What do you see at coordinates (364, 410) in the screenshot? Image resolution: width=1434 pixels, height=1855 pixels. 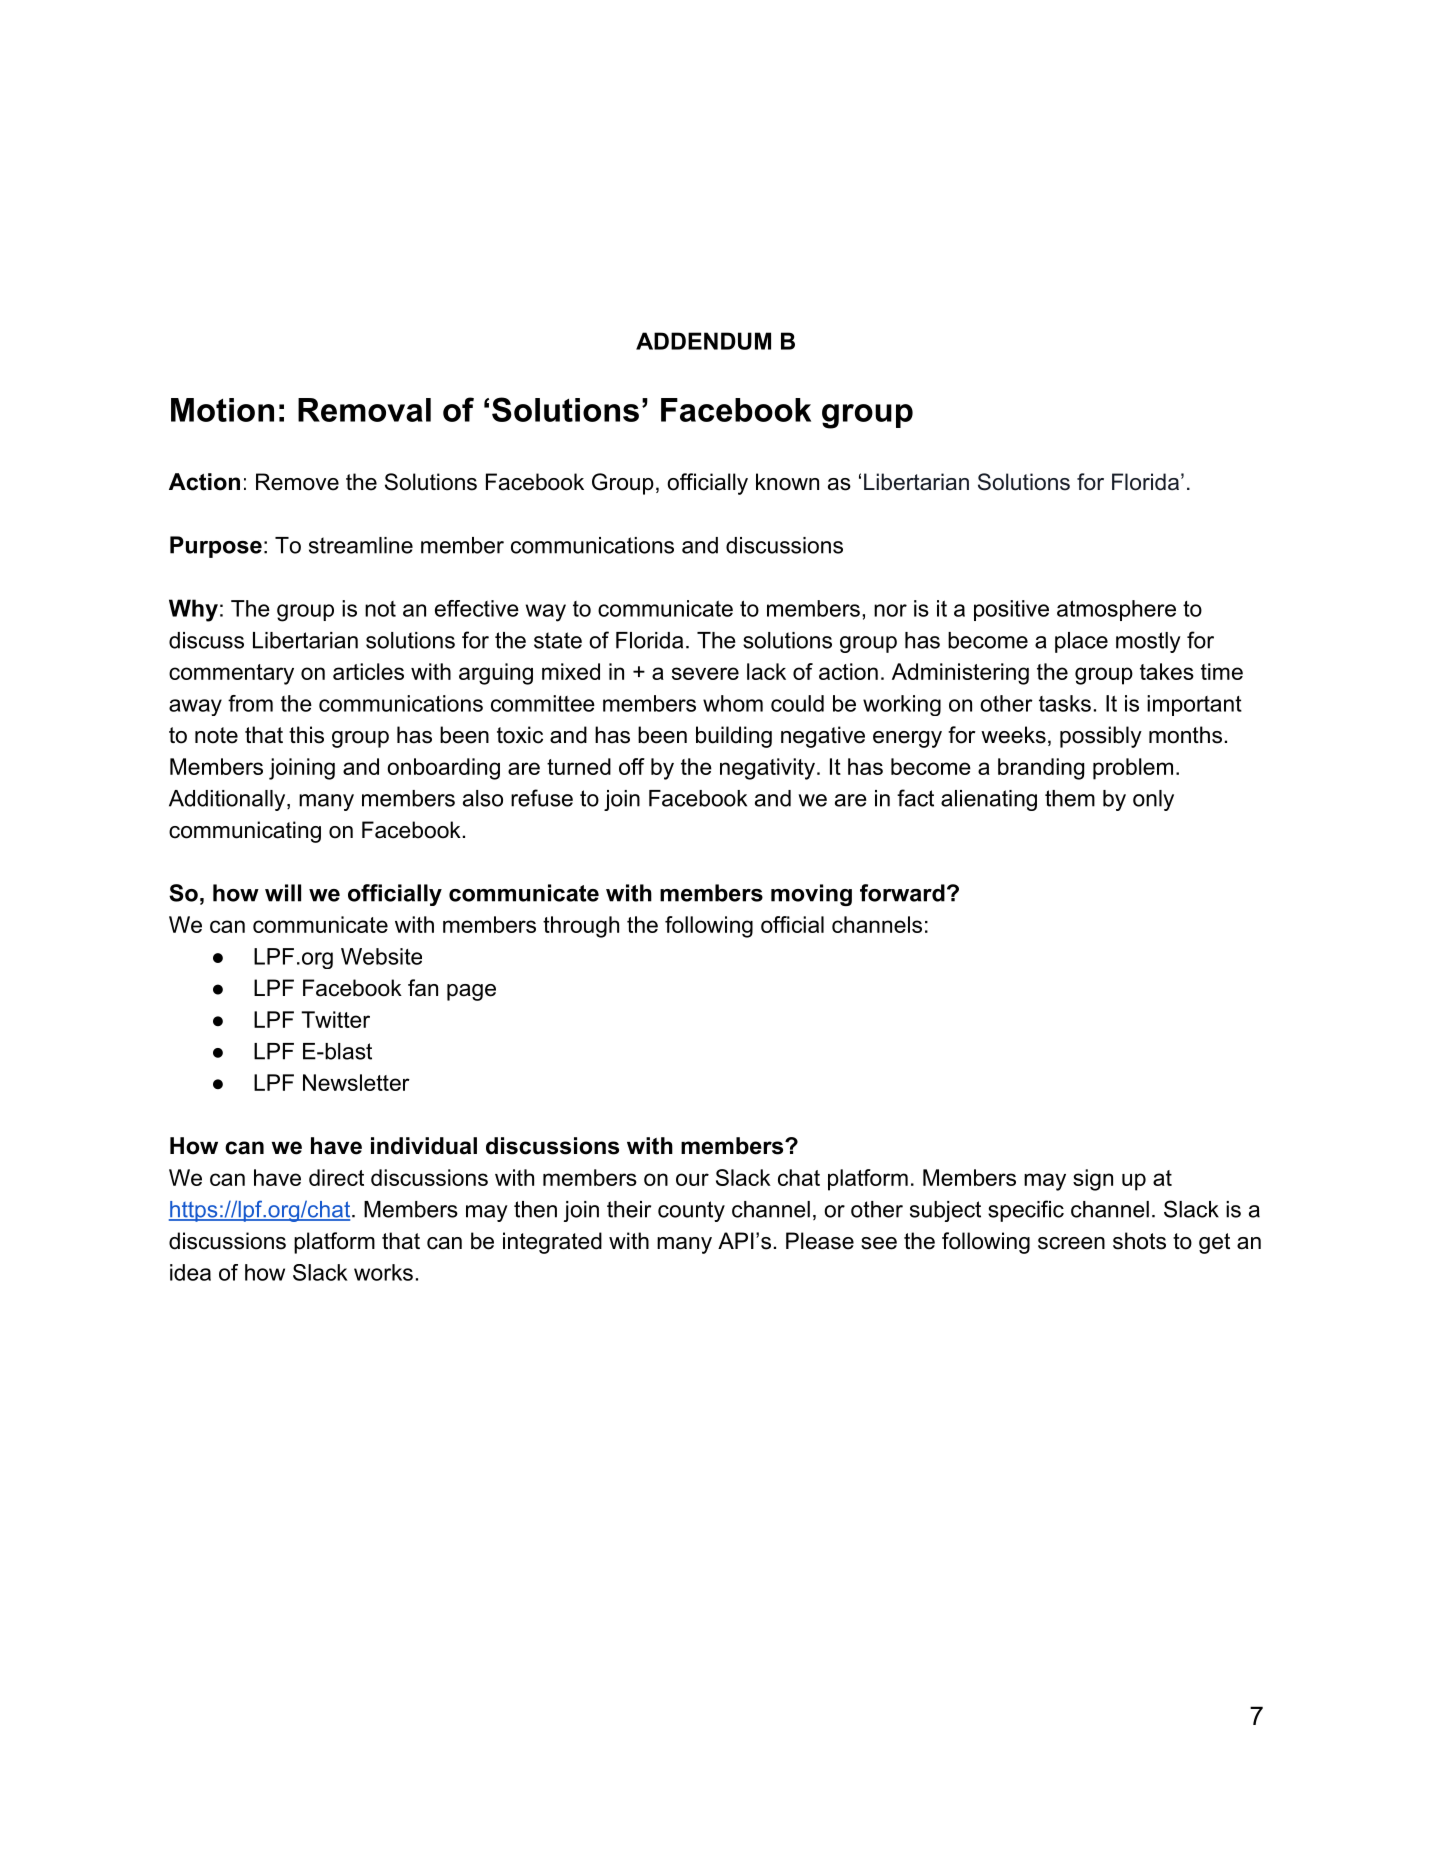 I see `Removal` at bounding box center [364, 410].
